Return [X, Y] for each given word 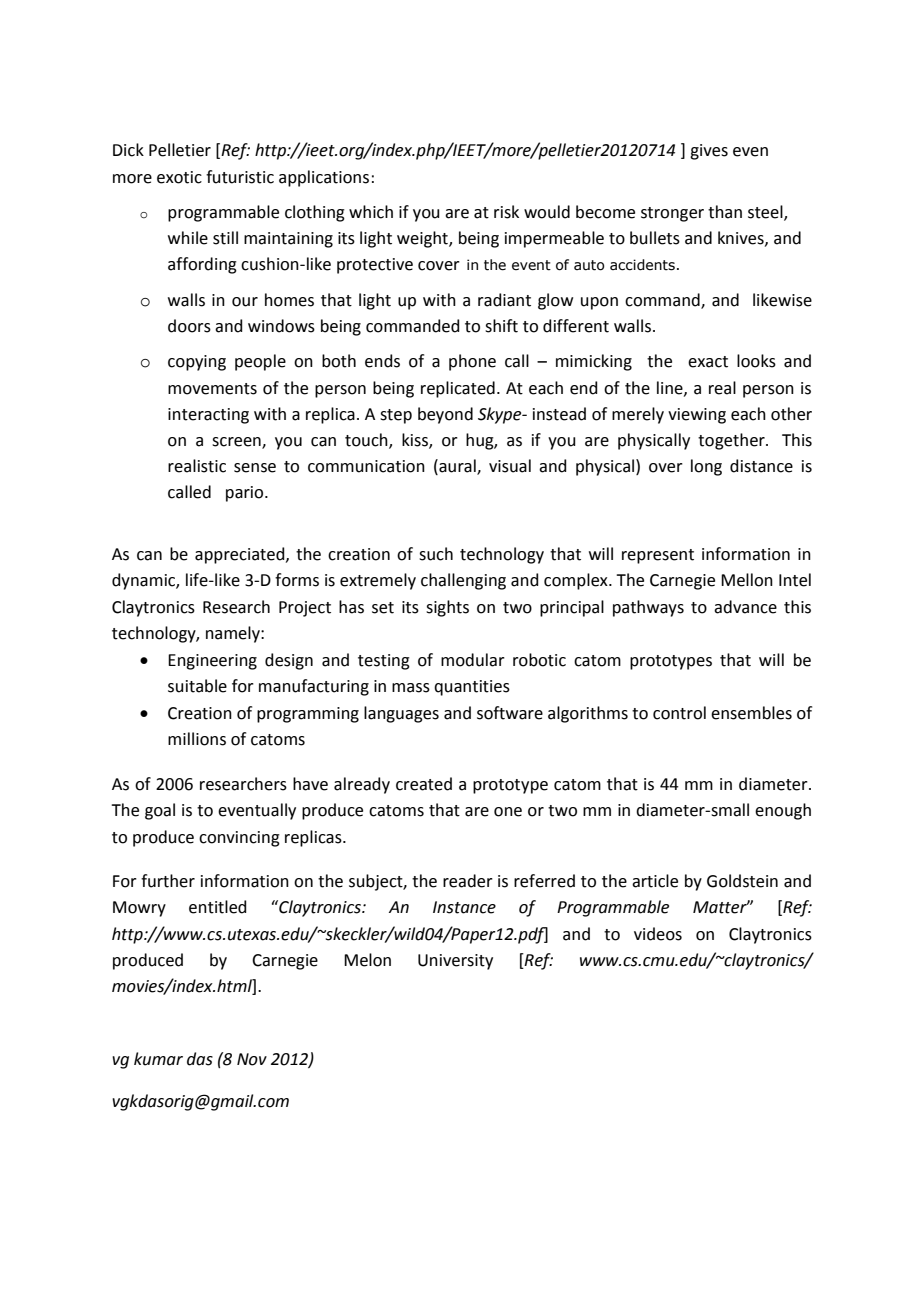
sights [447, 608]
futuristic [240, 177]
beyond [445, 415]
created [424, 784]
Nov [252, 1059]
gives [709, 152]
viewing [697, 416]
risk [506, 212]
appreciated [241, 555]
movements [212, 389]
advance [745, 607]
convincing [239, 839]
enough [783, 811]
